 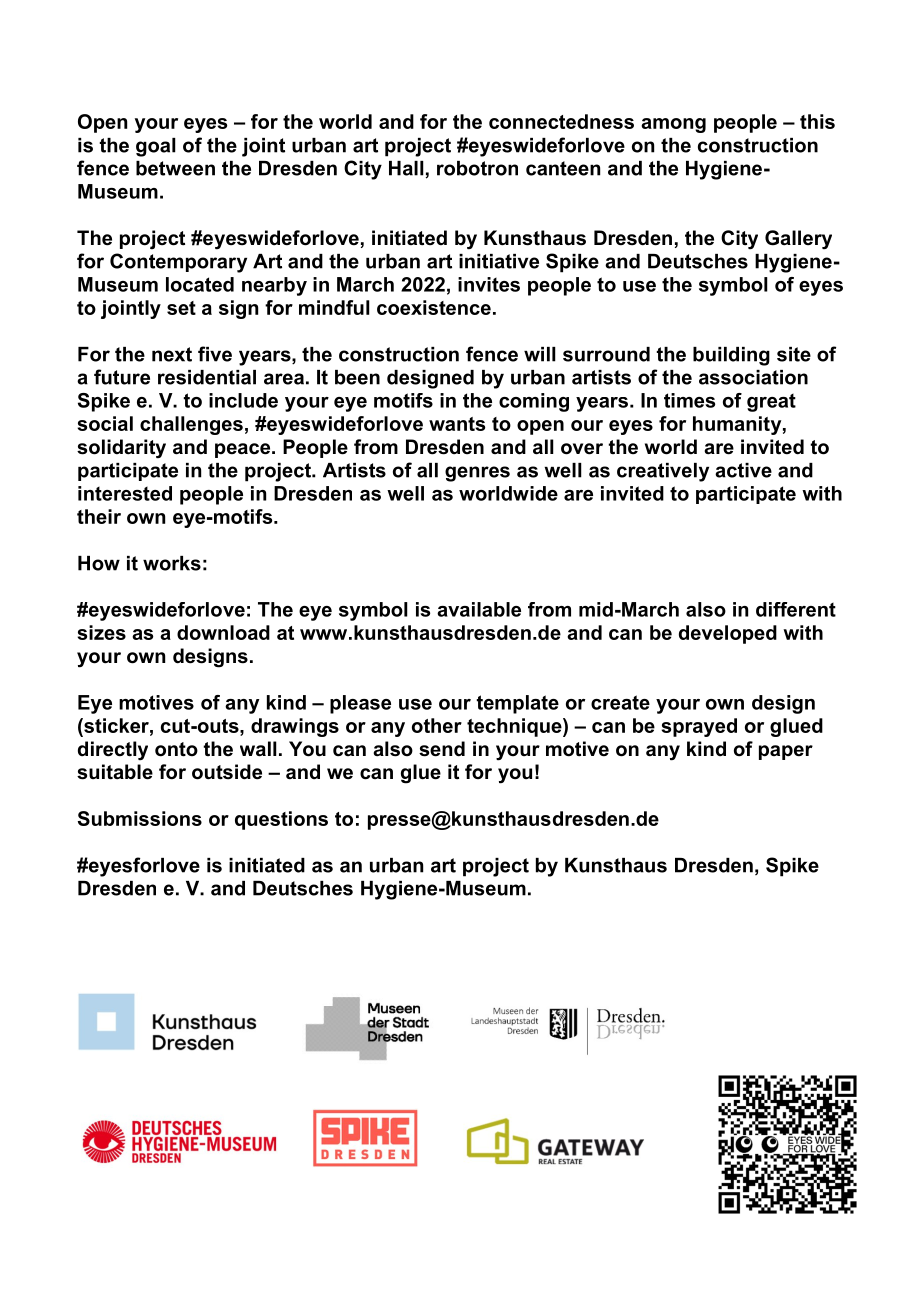 What do you see at coordinates (172, 354) in the document?
I see `next` at bounding box center [172, 354].
